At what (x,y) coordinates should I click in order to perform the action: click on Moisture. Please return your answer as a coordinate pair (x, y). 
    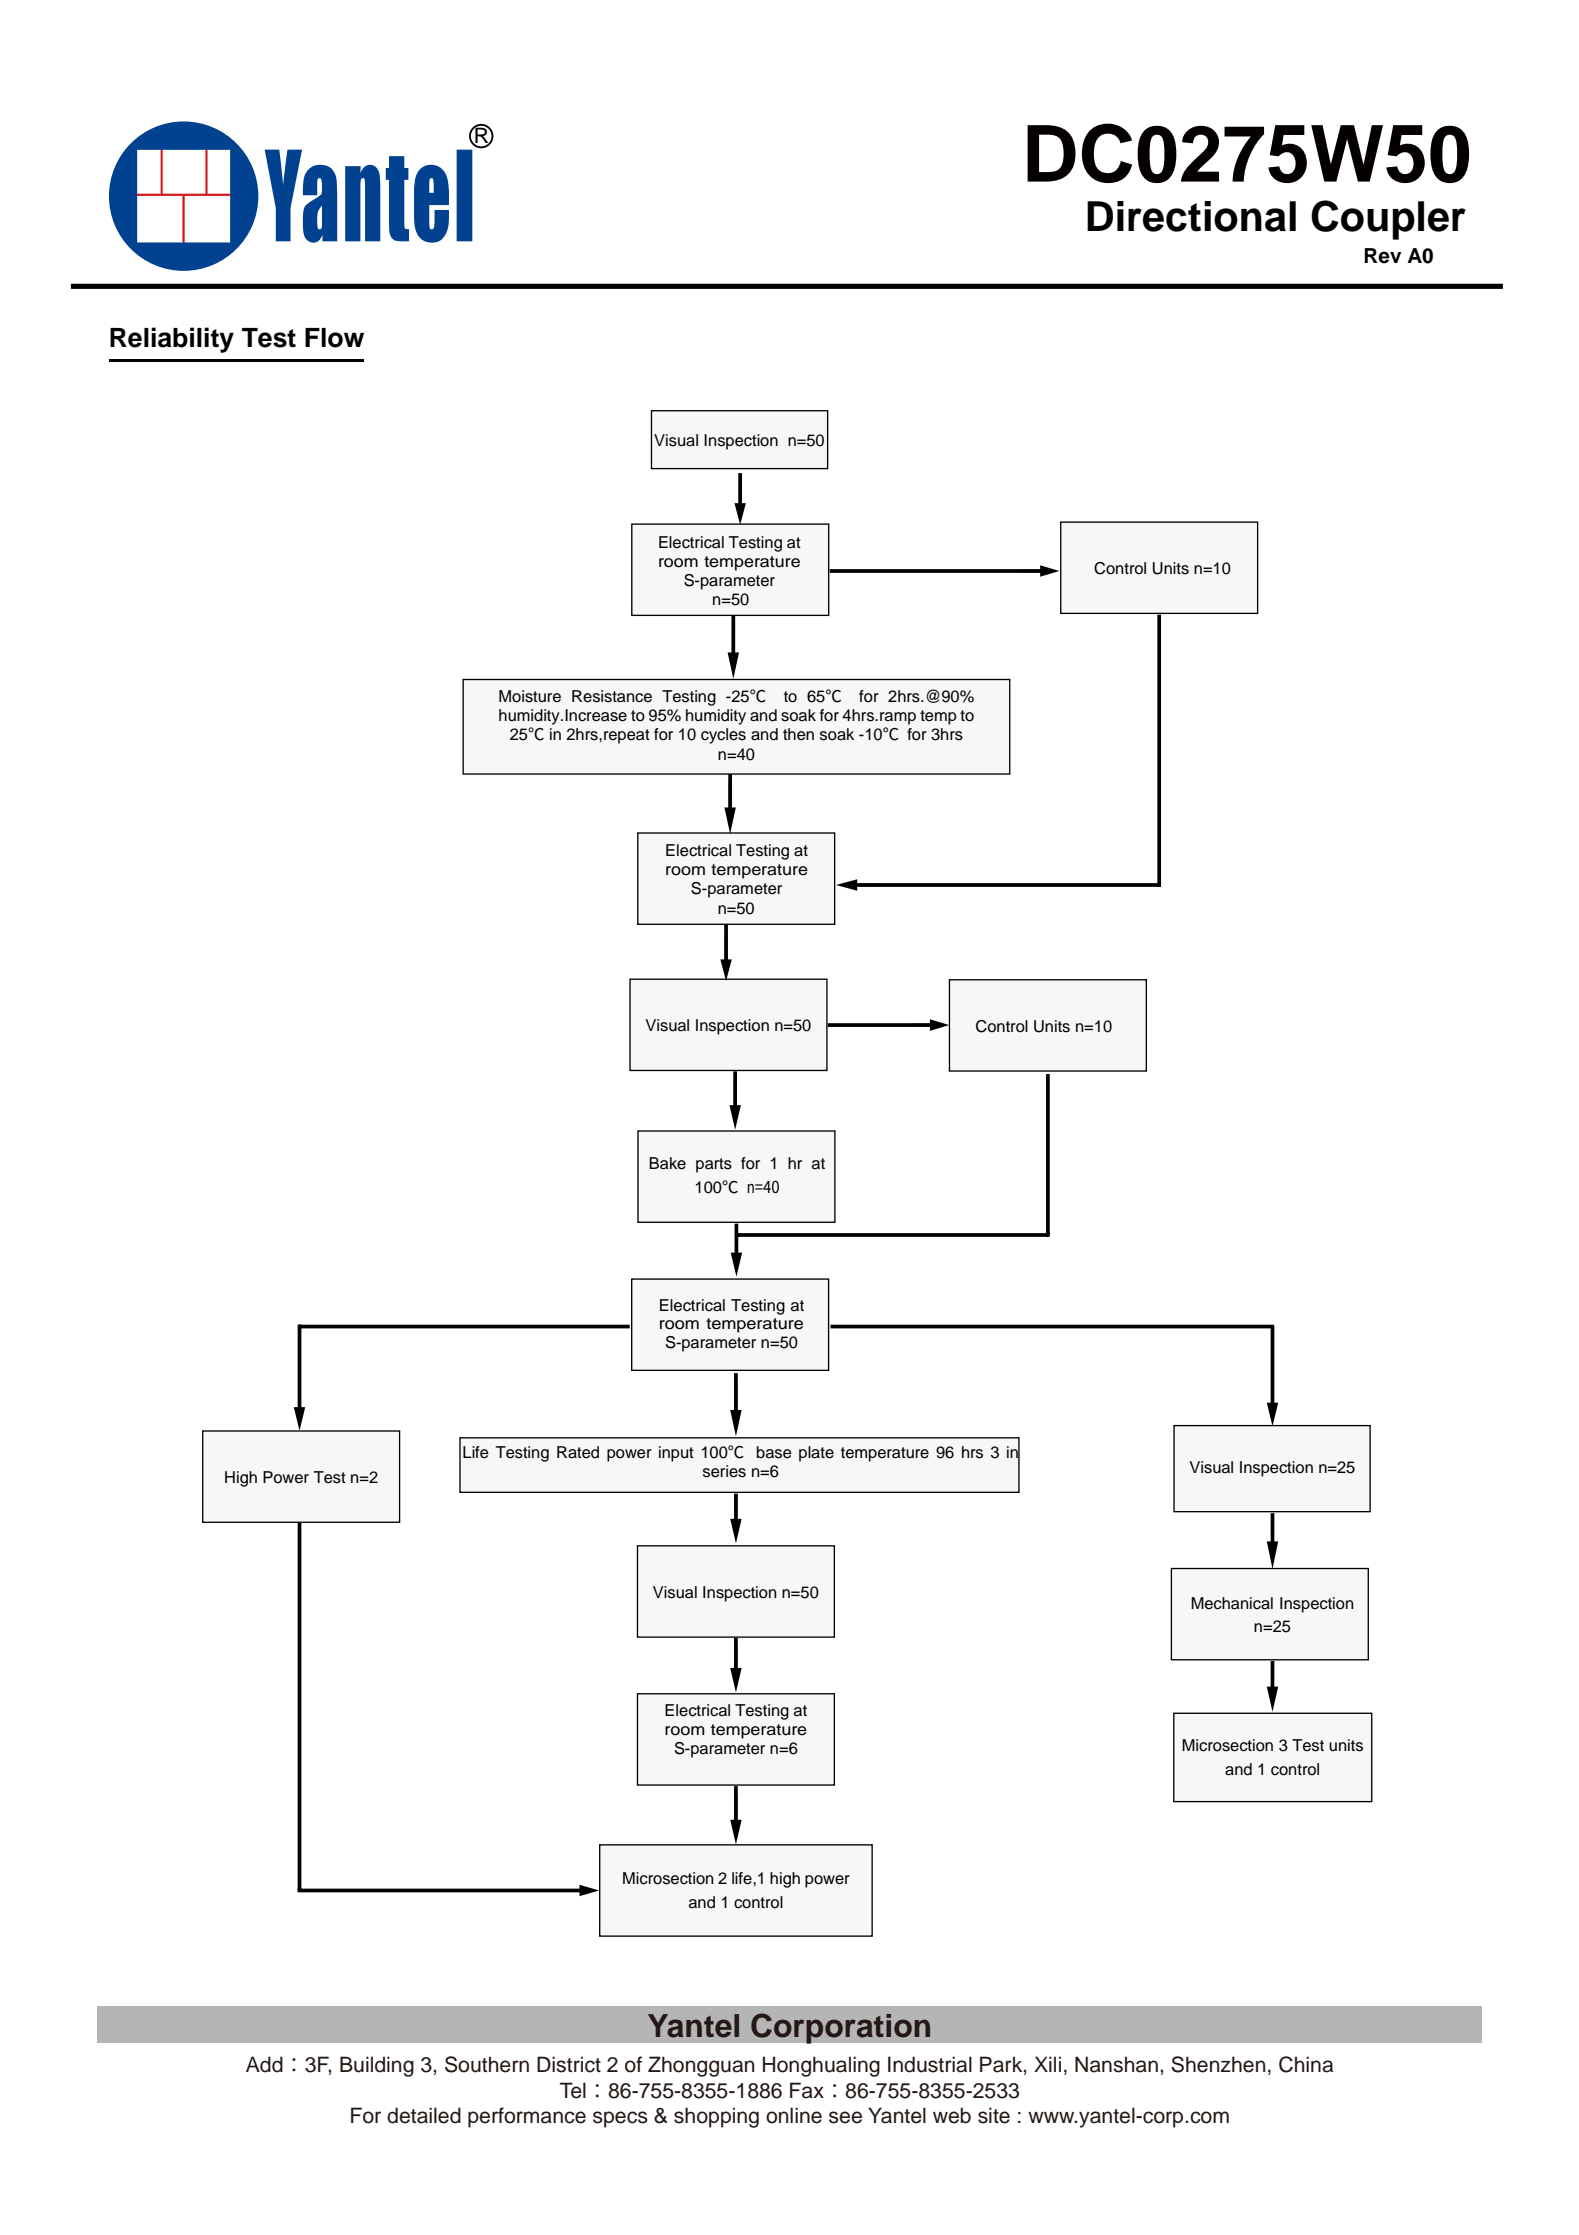
    Looking at the image, I should click on (530, 696).
